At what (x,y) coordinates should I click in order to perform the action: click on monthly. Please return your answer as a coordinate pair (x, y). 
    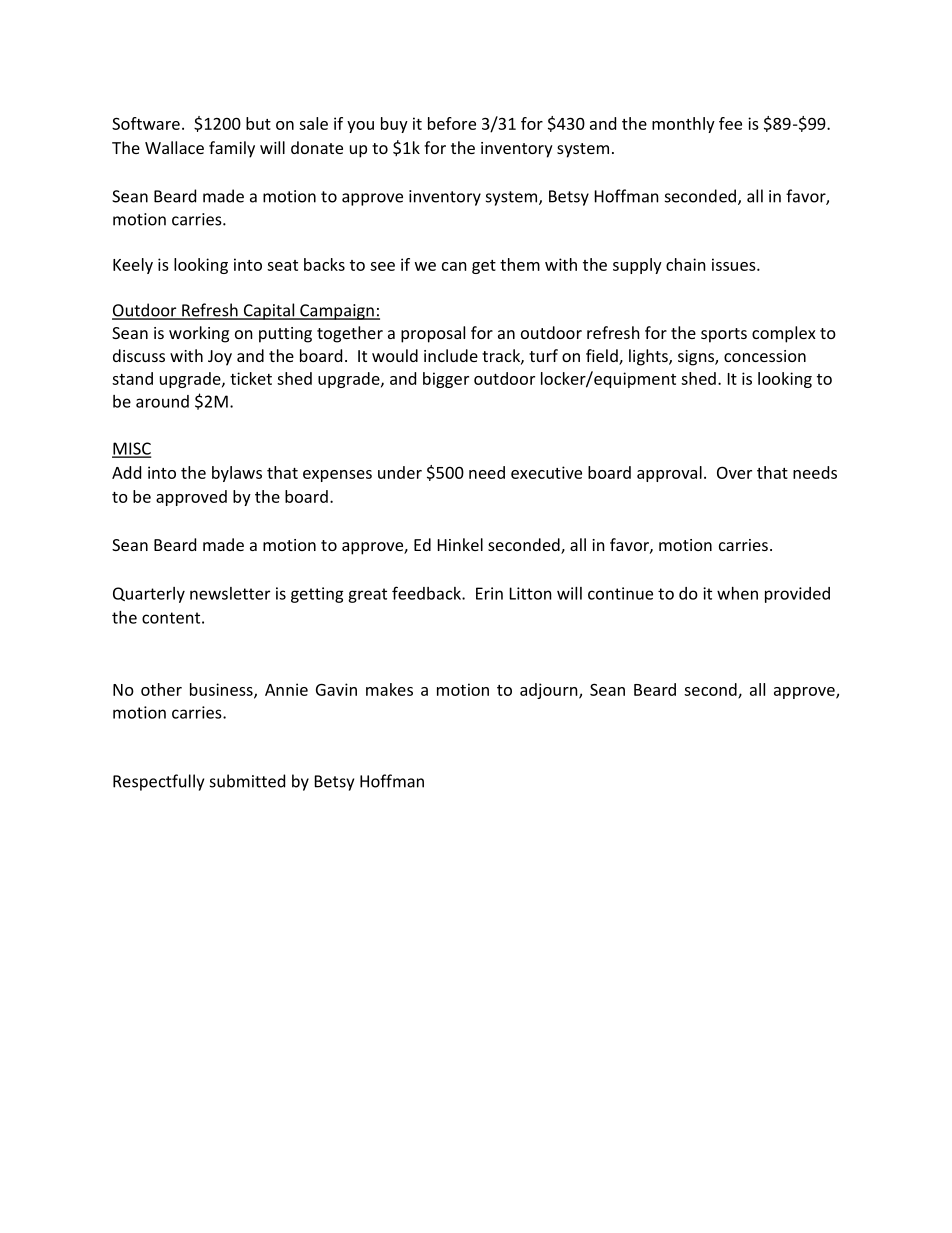
    Looking at the image, I should click on (683, 125).
